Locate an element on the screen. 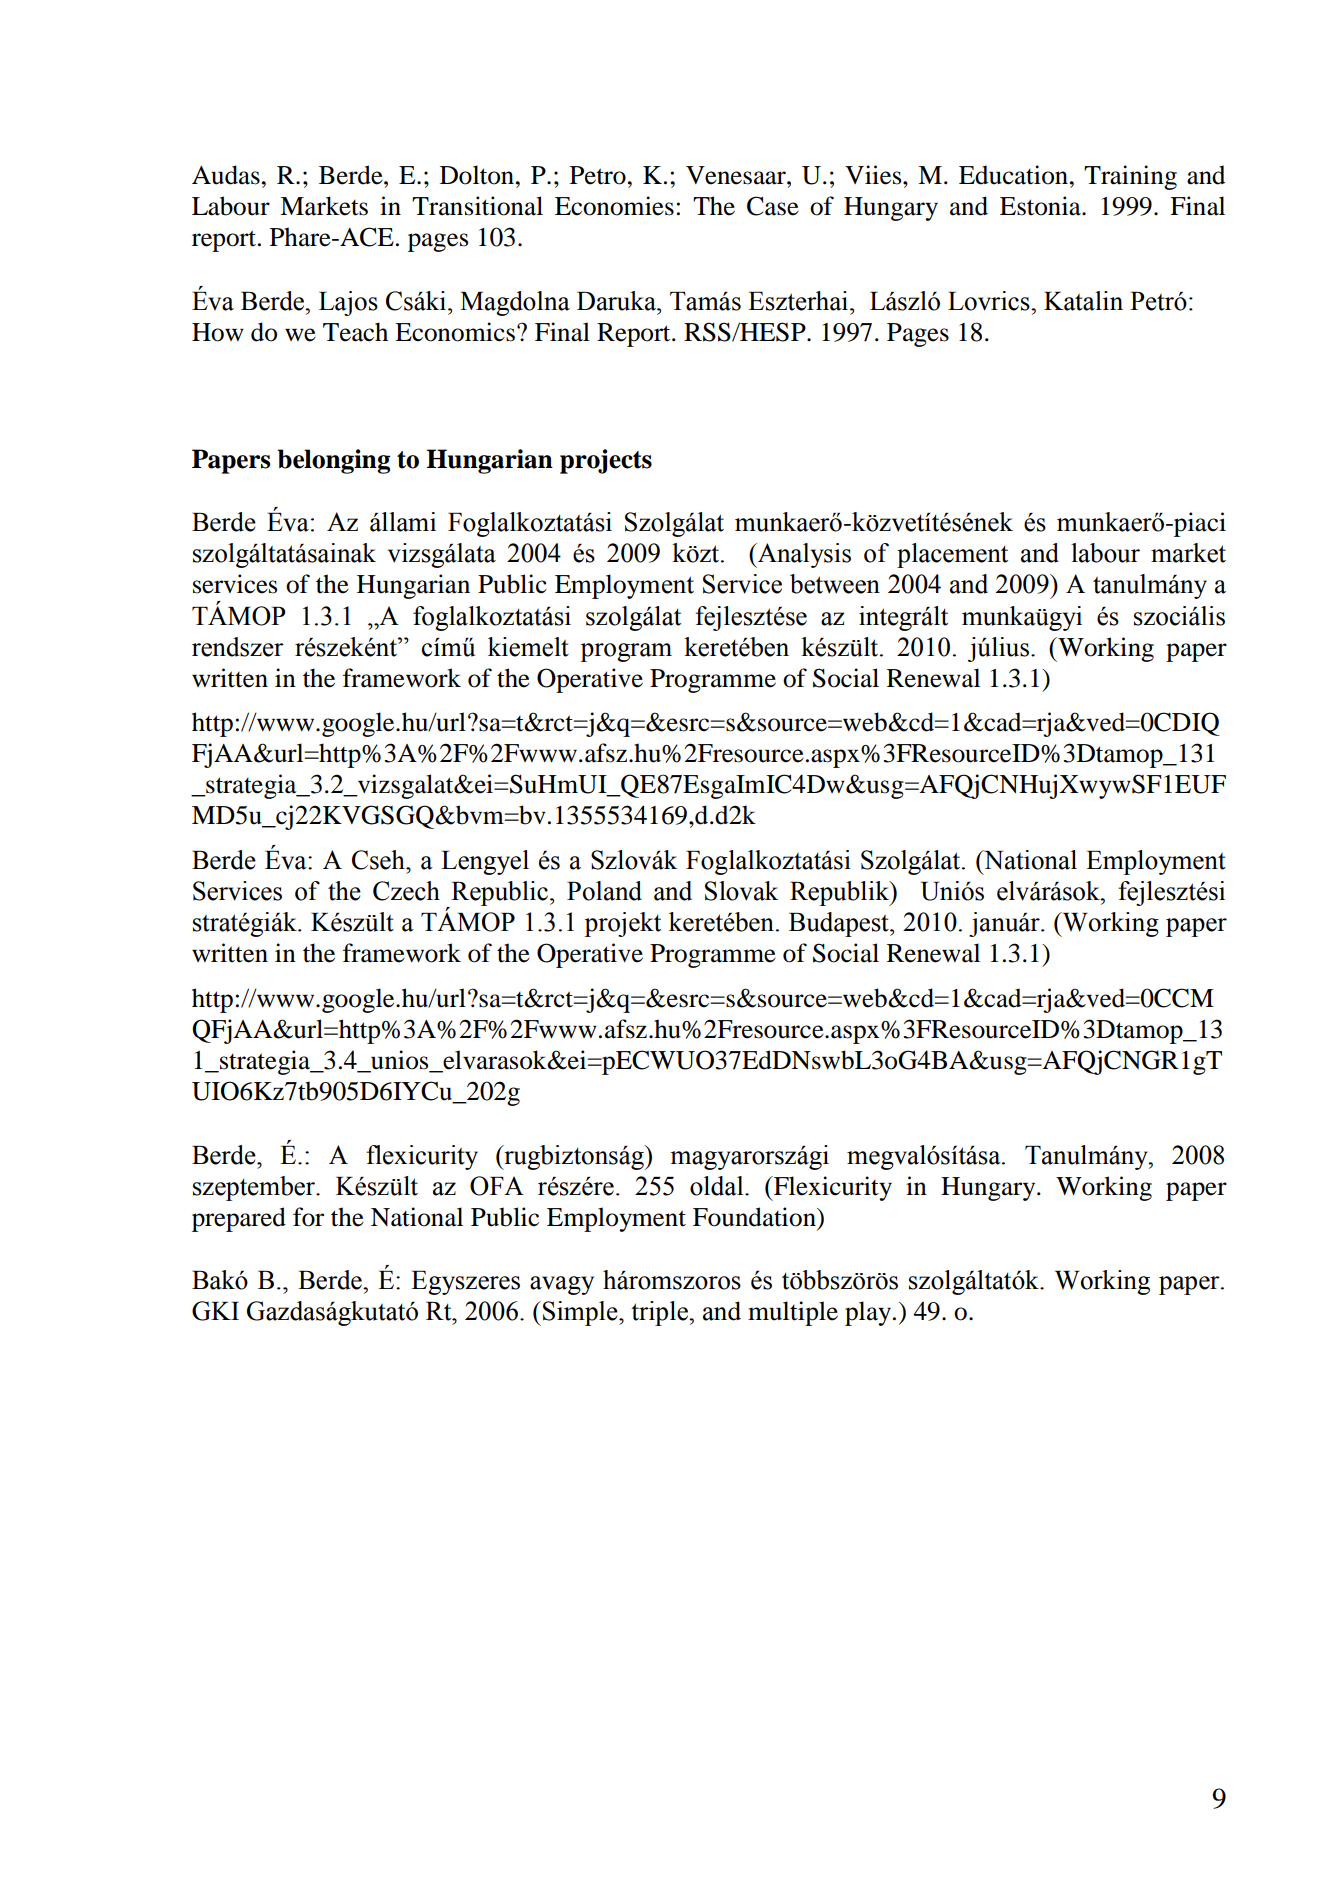  between is located at coordinates (835, 584).
